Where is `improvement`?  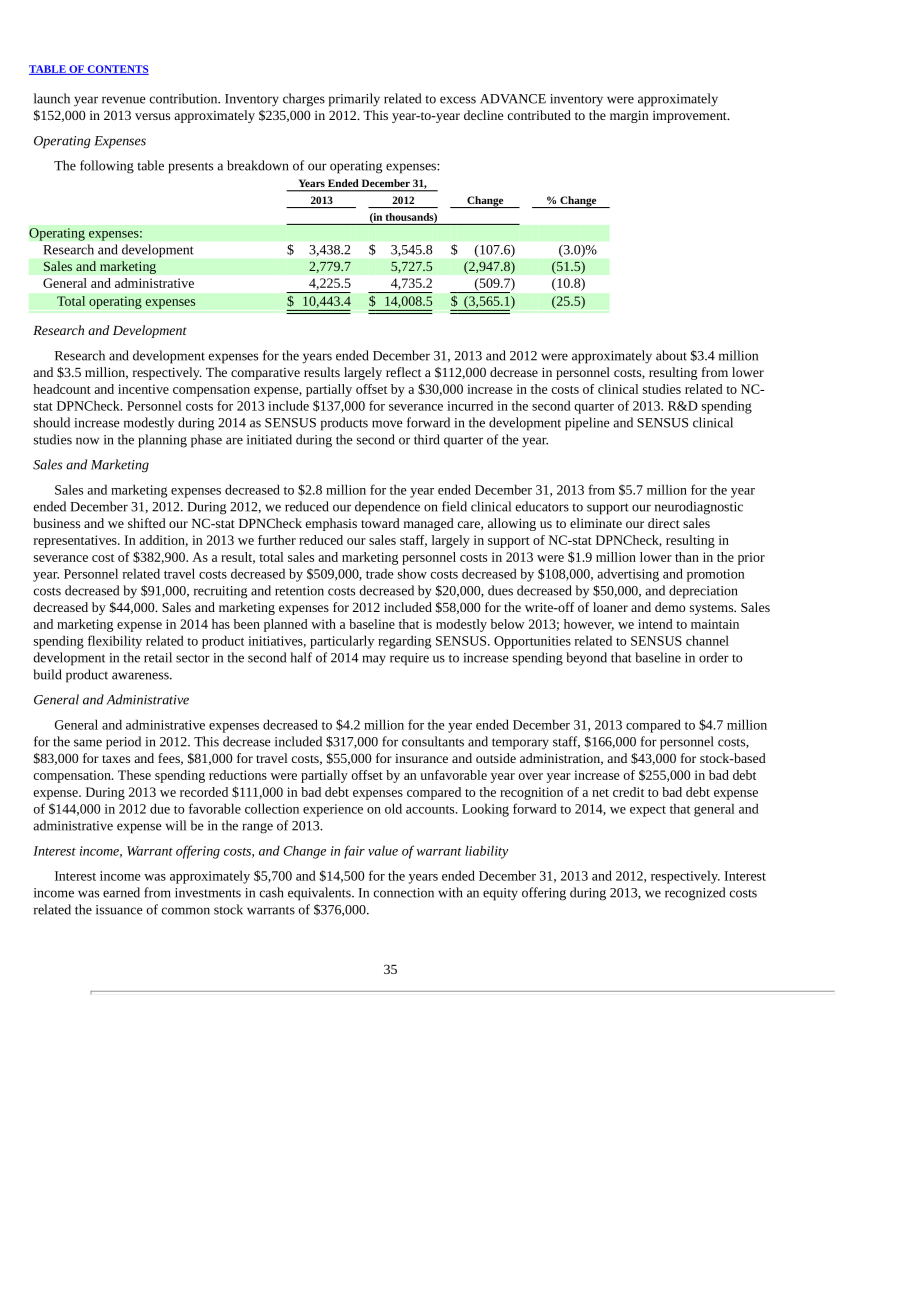 improvement is located at coordinates (691, 117).
